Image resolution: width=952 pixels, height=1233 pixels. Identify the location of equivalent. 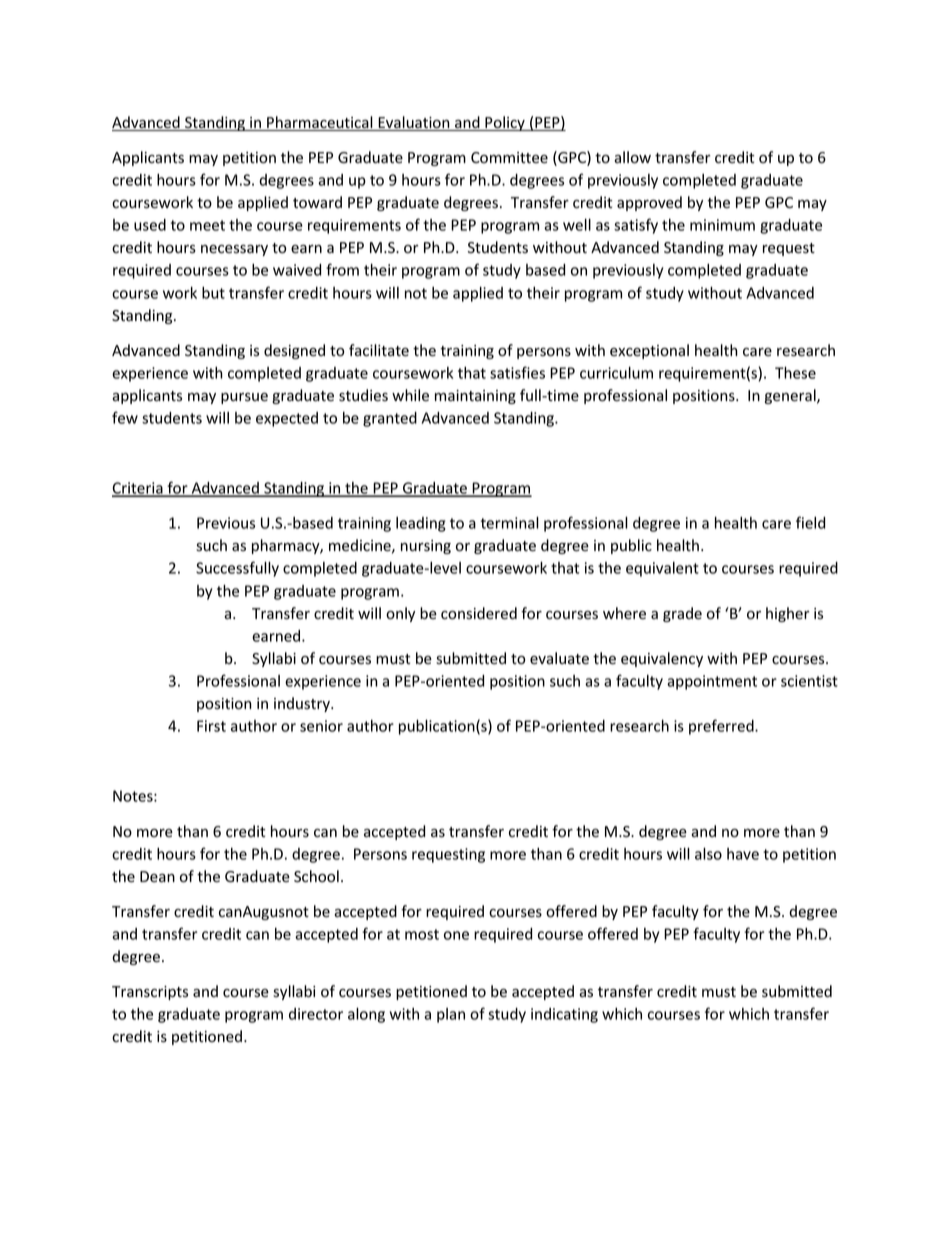
(662, 569).
